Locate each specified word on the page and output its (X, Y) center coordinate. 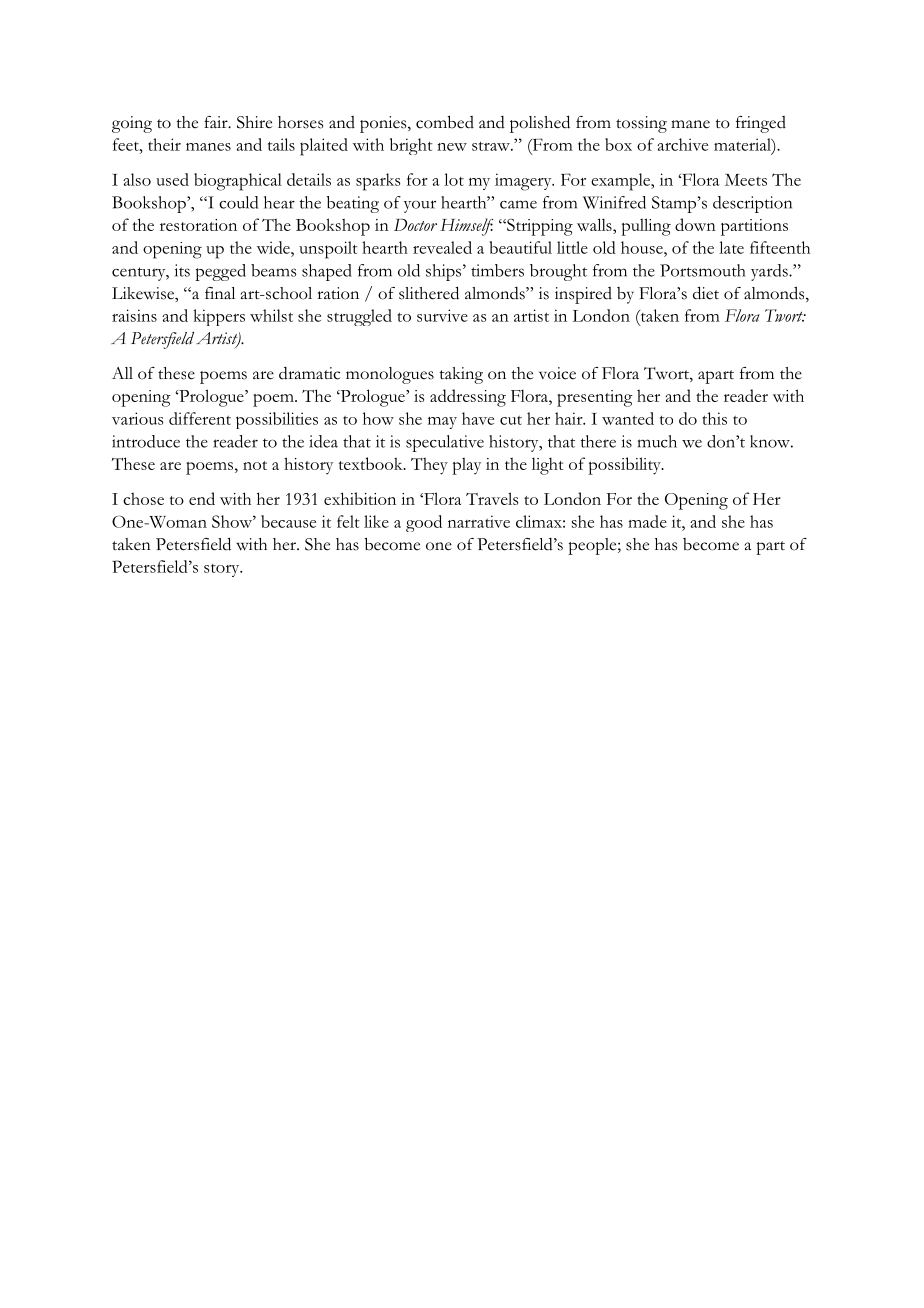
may (442, 423)
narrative (479, 521)
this (715, 418)
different (200, 418)
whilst (271, 315)
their (164, 144)
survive (442, 315)
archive (682, 144)
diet (706, 293)
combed (445, 122)
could (238, 202)
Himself (467, 227)
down (695, 224)
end (202, 498)
